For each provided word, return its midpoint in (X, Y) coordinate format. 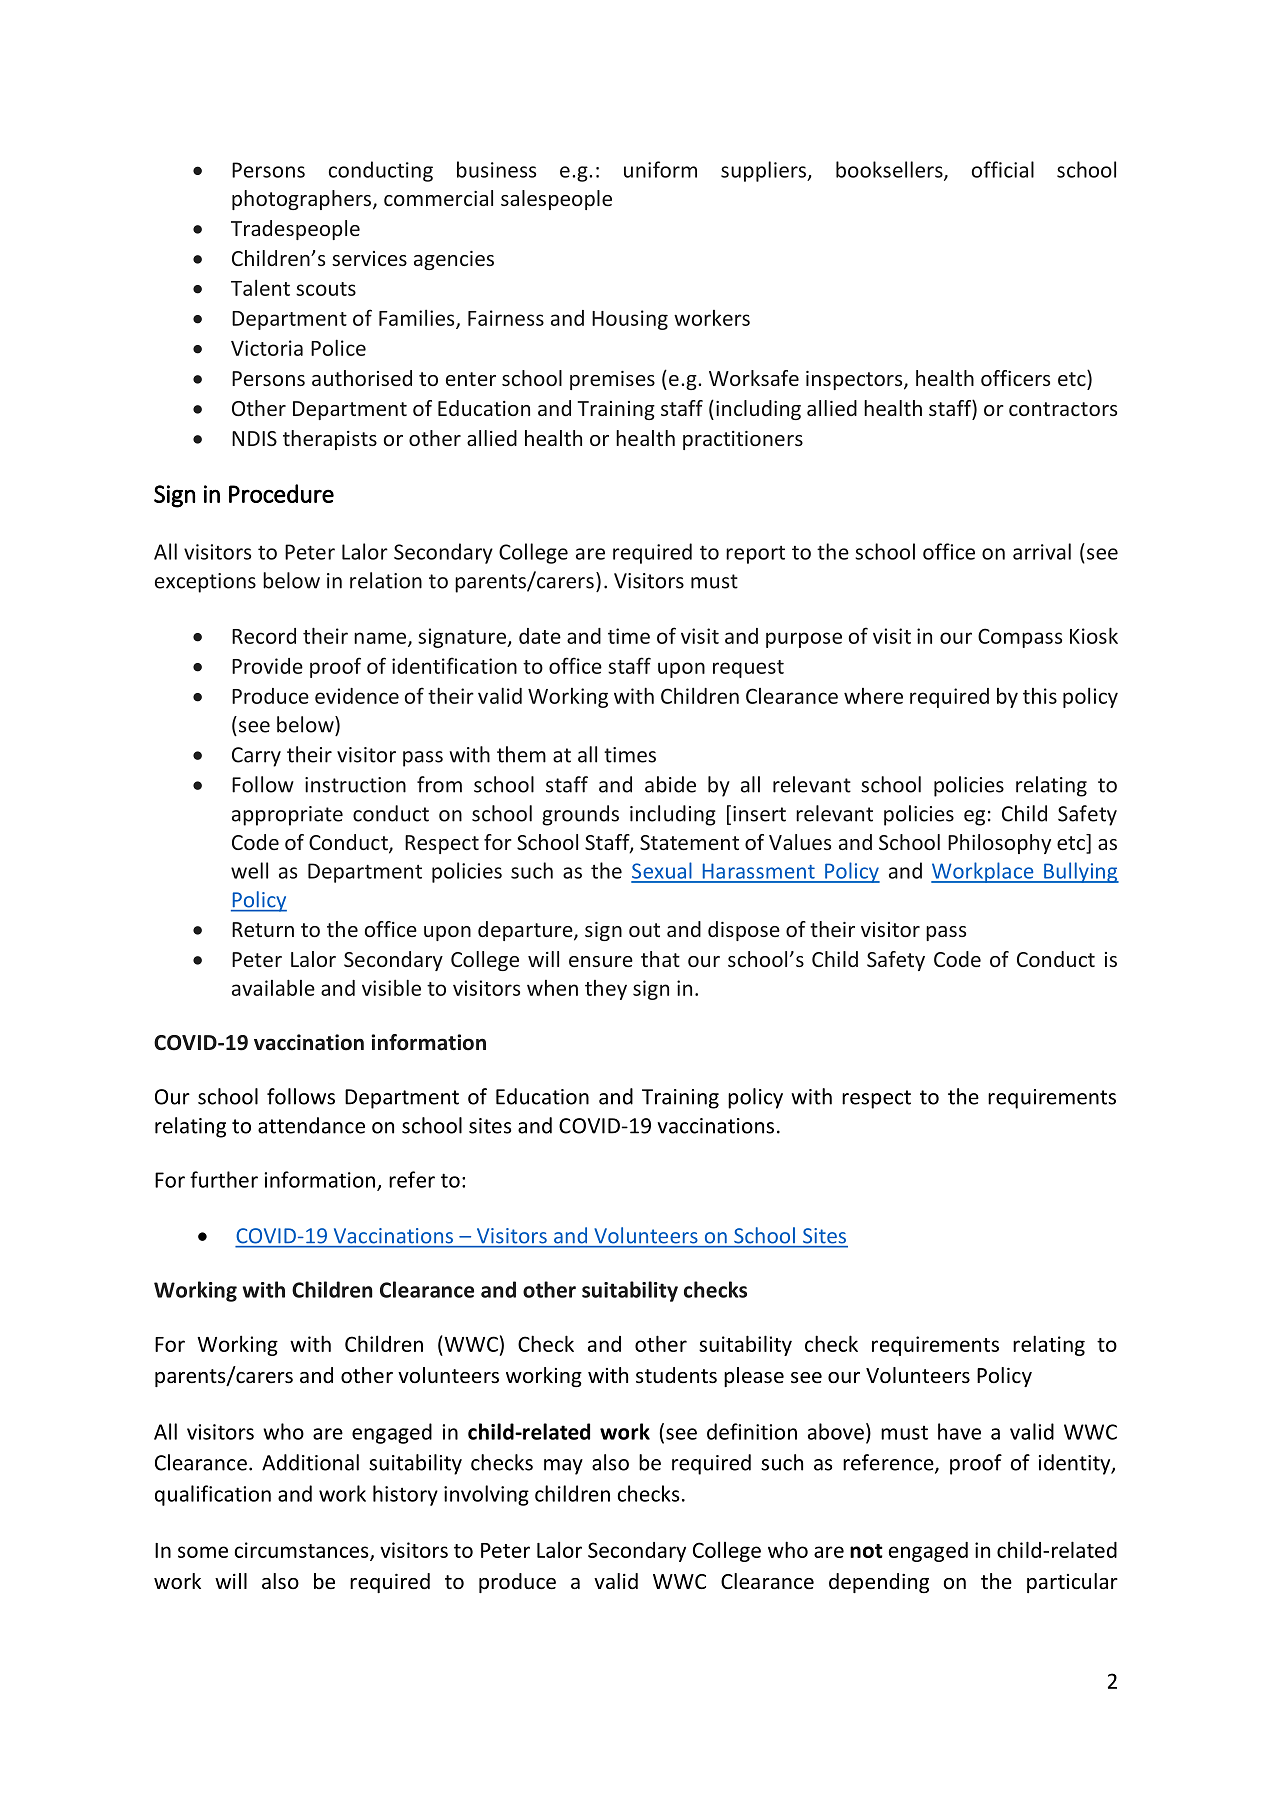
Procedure (281, 493)
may (563, 1467)
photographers (301, 200)
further (224, 1179)
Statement (689, 842)
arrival (1042, 551)
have (959, 1431)
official (1003, 169)
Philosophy (999, 844)
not (866, 1551)
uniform (660, 169)
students (676, 1375)
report (755, 555)
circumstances (302, 1551)
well (249, 870)
